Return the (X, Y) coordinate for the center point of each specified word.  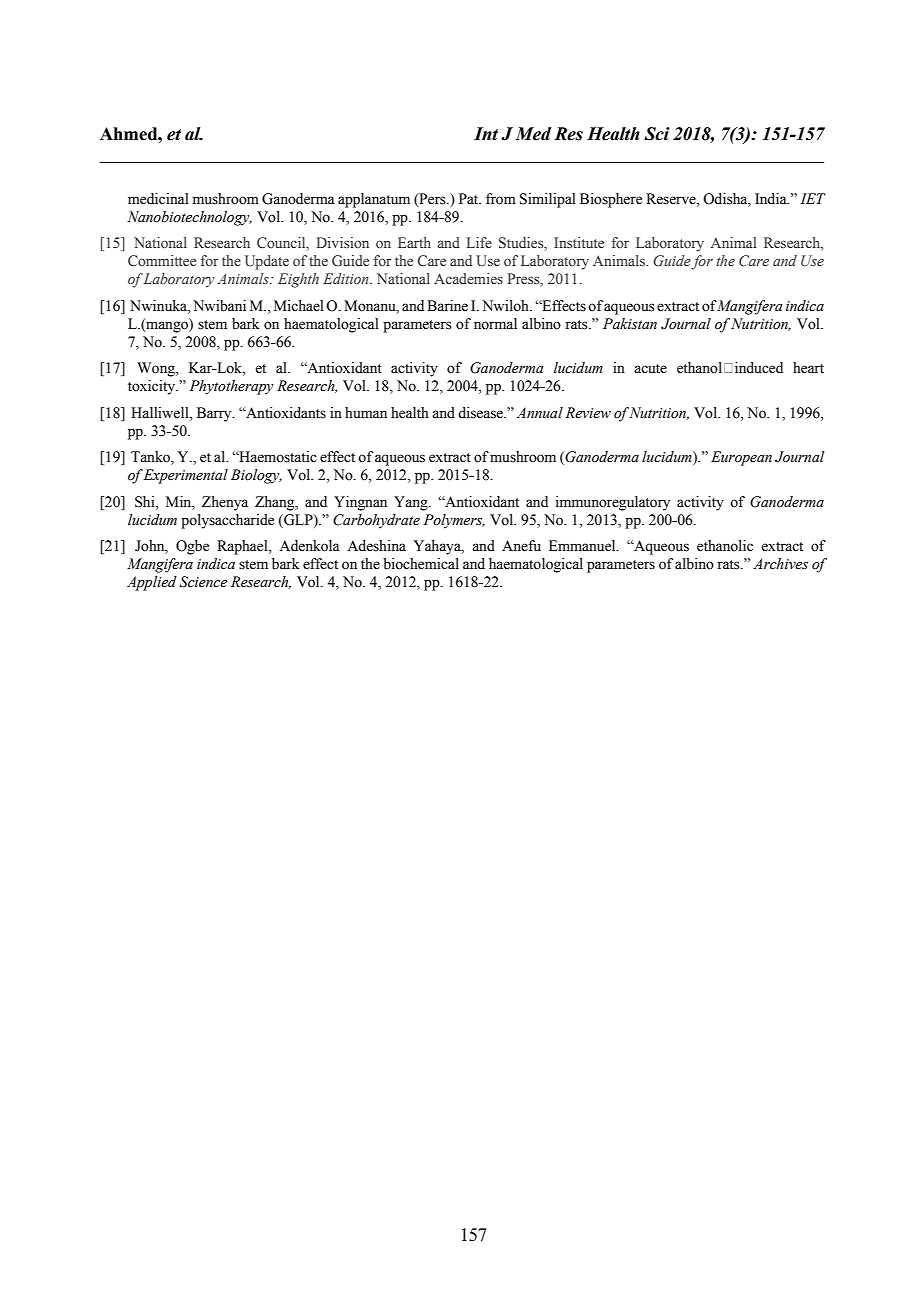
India (772, 199)
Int (486, 134)
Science (203, 582)
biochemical (421, 564)
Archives (780, 564)
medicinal (158, 199)
